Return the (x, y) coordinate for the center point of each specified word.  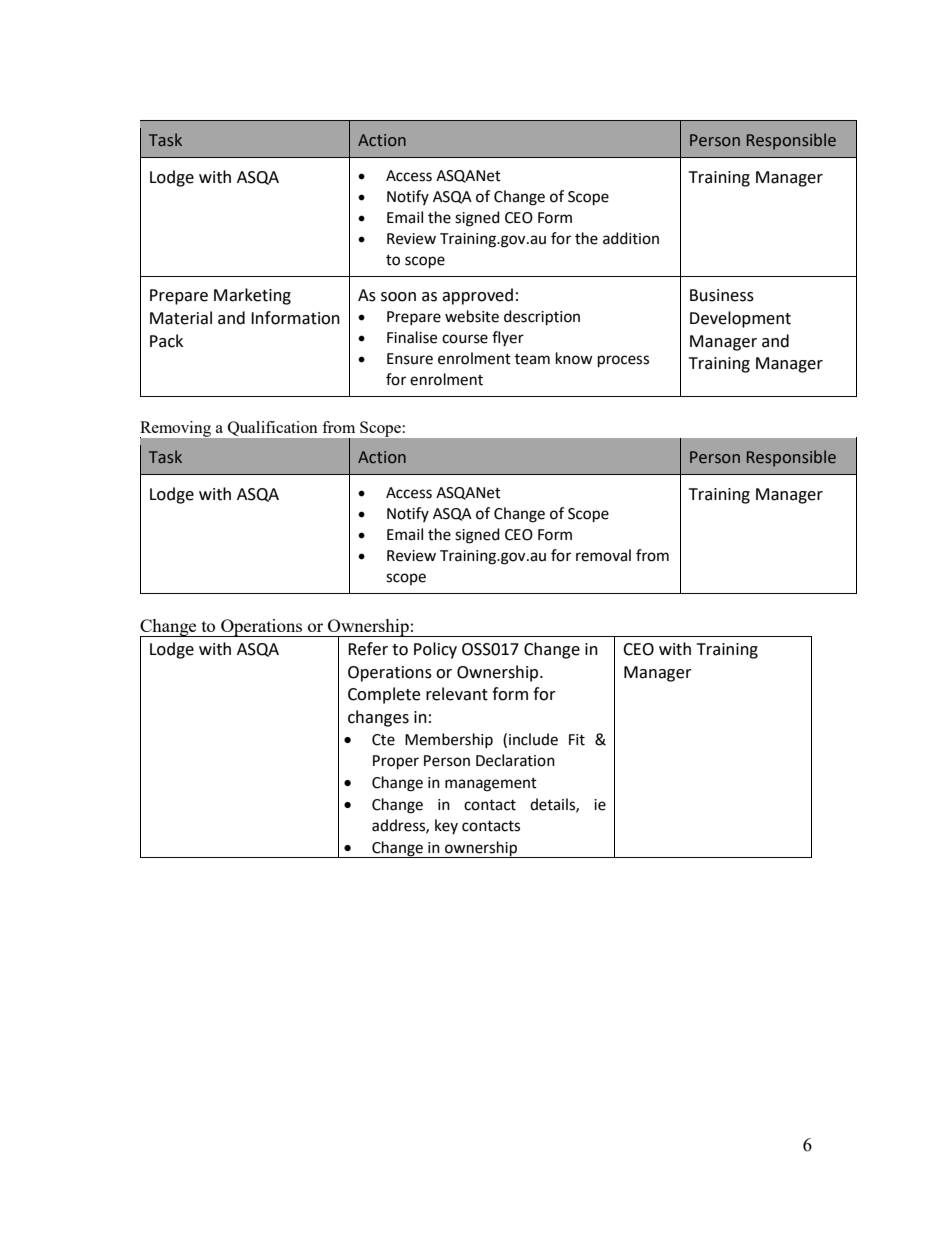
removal (603, 555)
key (446, 826)
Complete (384, 695)
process (623, 361)
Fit (577, 740)
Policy (435, 650)
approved (477, 296)
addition (631, 238)
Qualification (272, 428)
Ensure (410, 359)
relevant (457, 694)
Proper (396, 762)
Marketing (252, 296)
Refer (368, 649)
